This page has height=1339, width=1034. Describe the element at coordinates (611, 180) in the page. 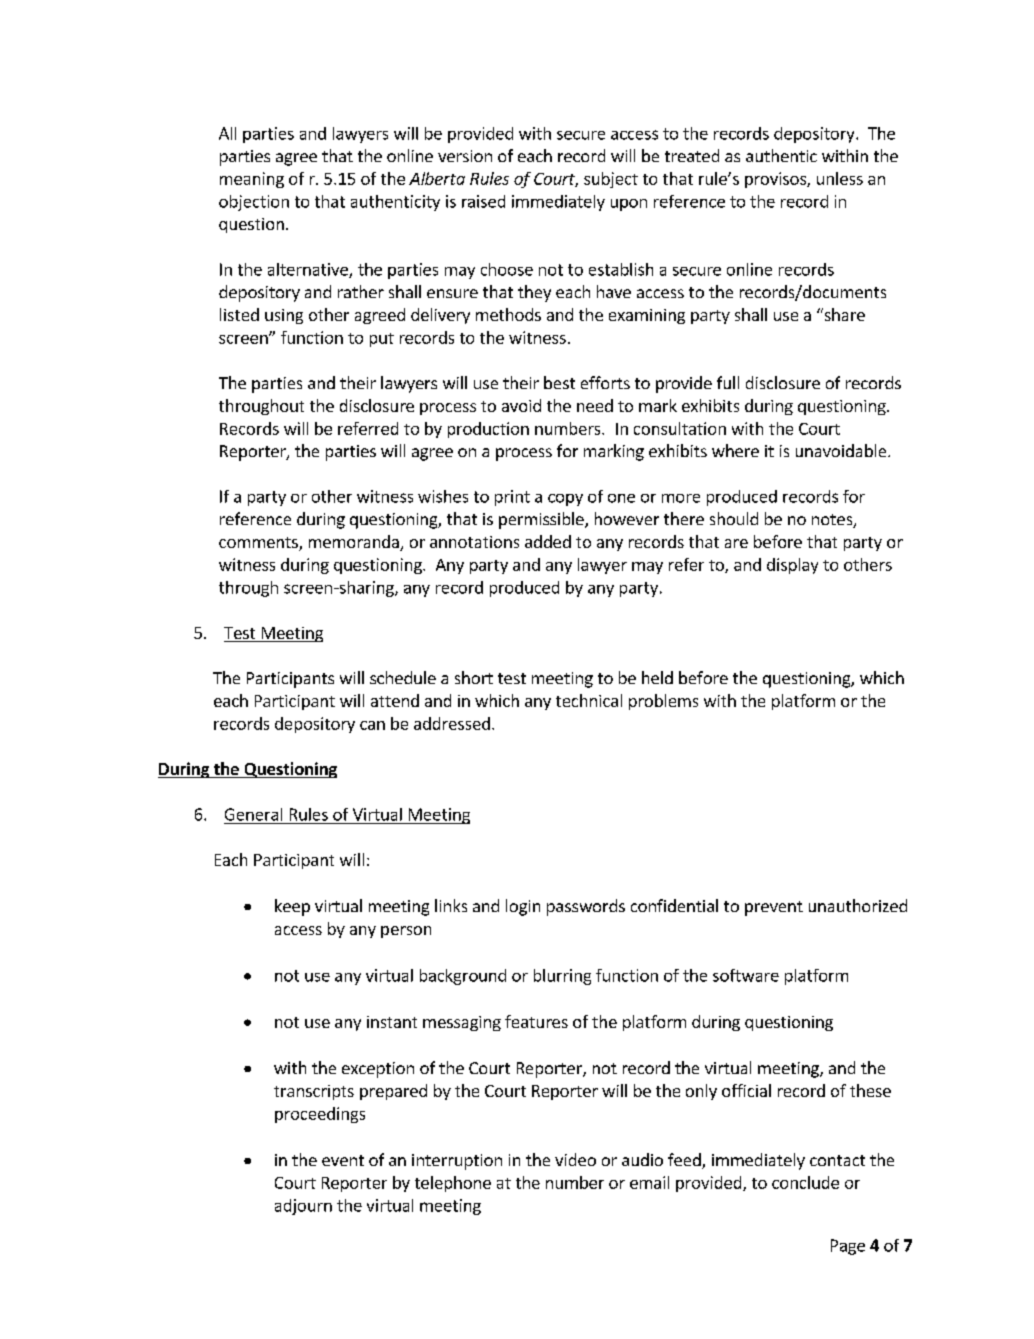

I see `subject` at that location.
